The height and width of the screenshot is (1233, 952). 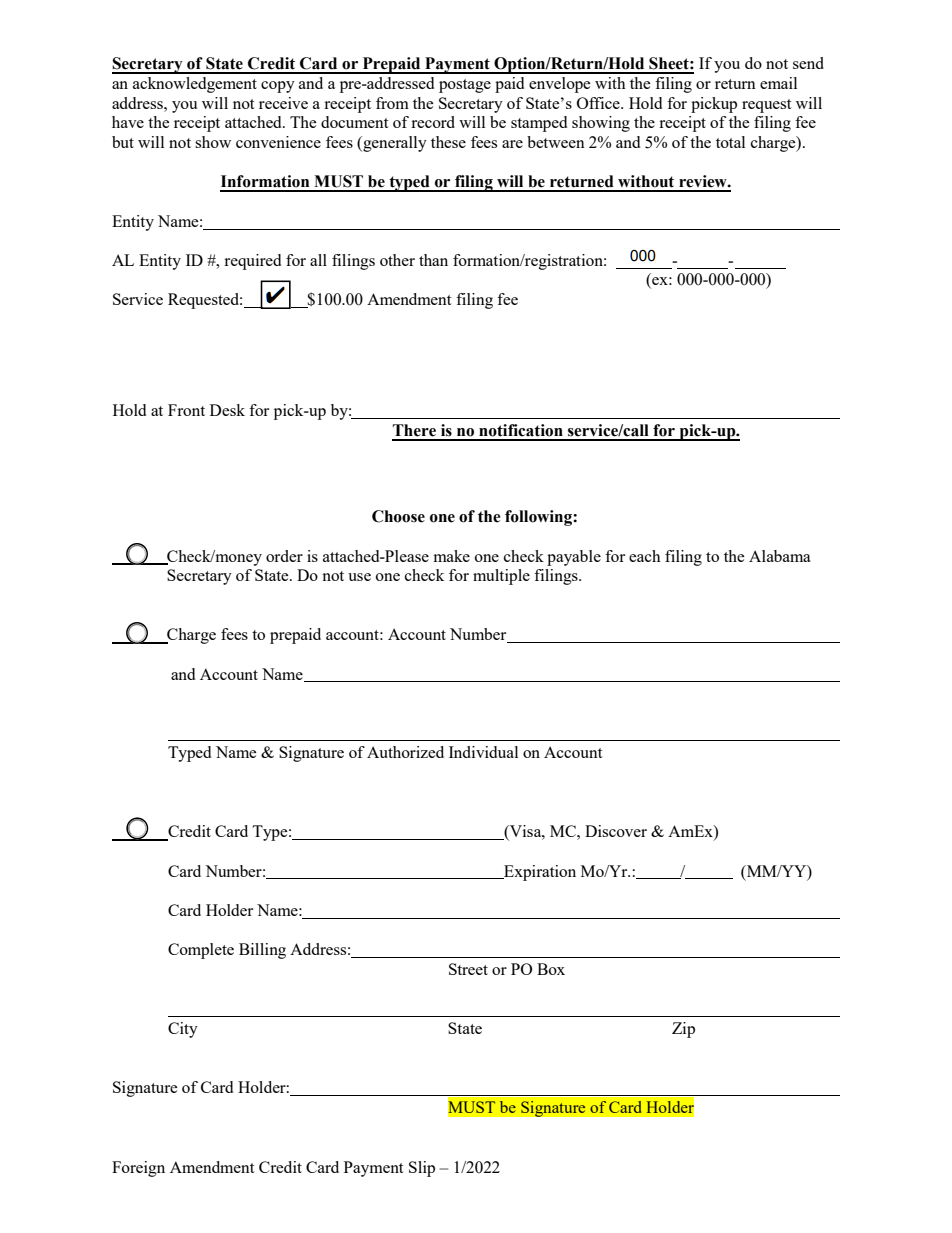 What do you see at coordinates (539, 873) in the screenshot?
I see `Expiration` at bounding box center [539, 873].
